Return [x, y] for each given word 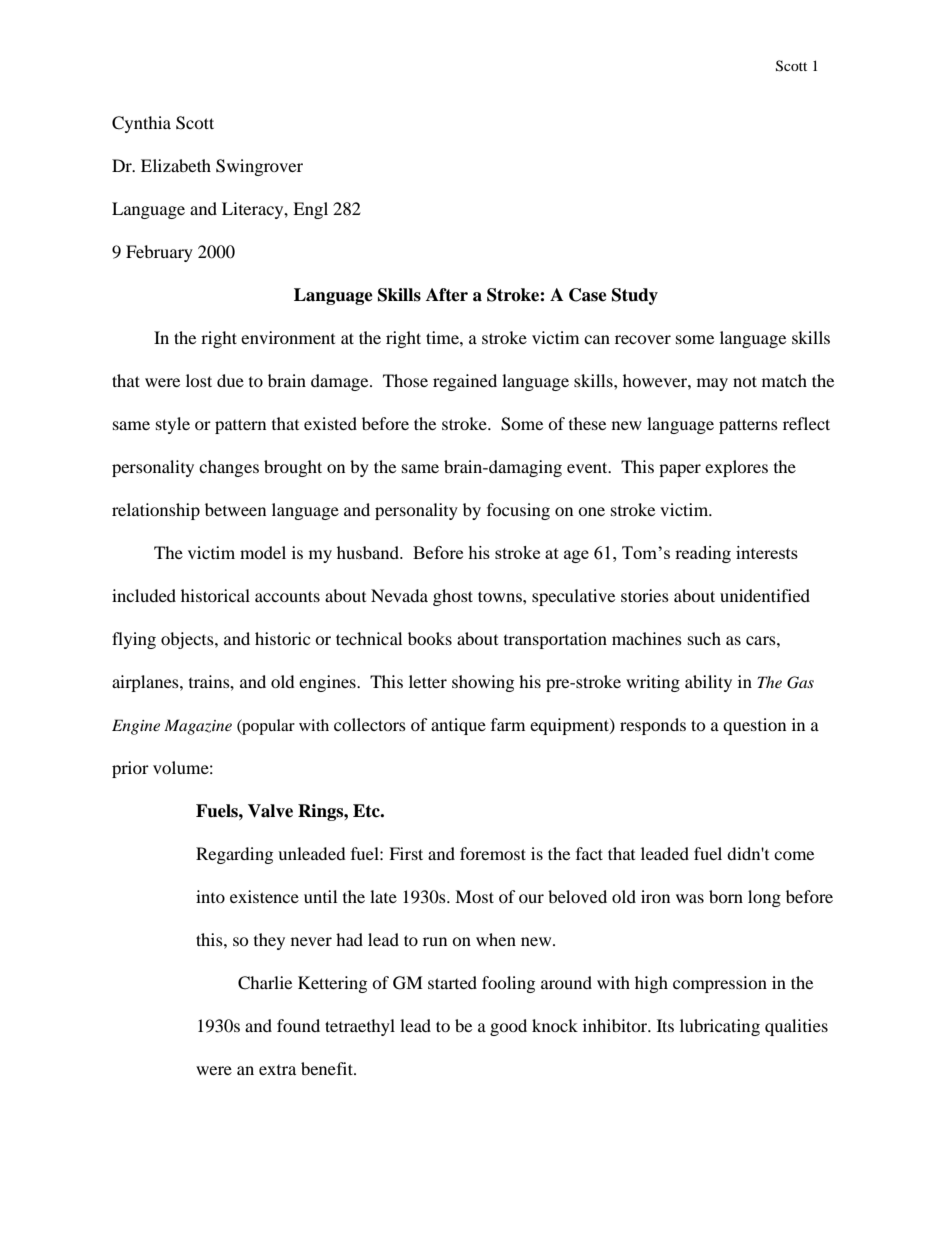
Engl [310, 210]
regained [465, 382]
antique [458, 726]
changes [229, 468]
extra [277, 1070]
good [508, 1027]
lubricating [720, 1027]
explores [736, 468]
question [754, 726]
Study [635, 296]
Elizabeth [176, 165]
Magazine [198, 727]
